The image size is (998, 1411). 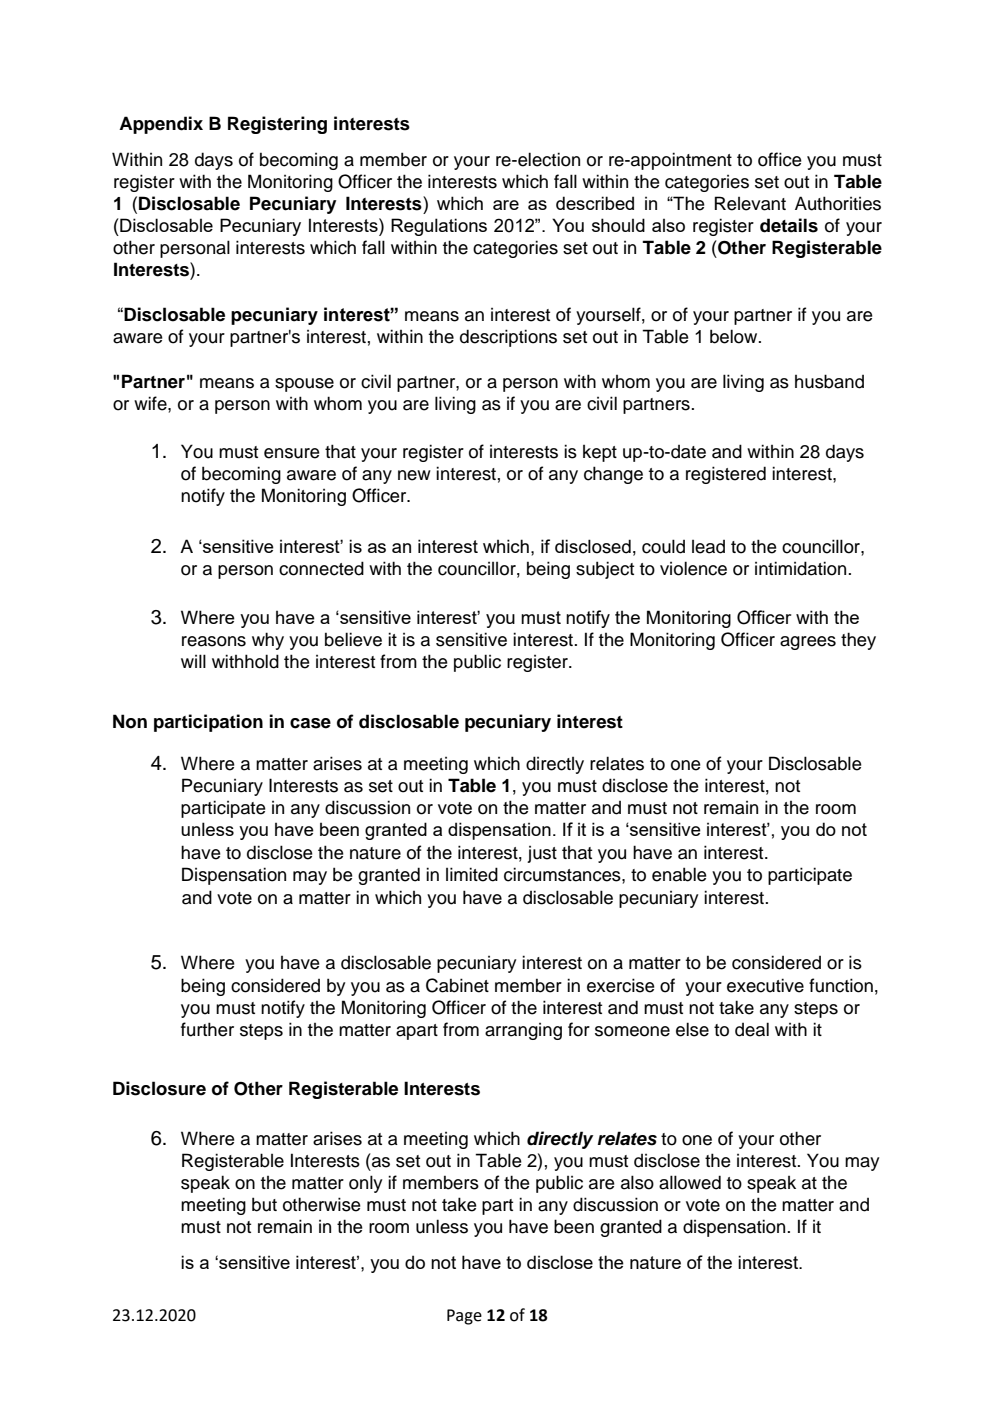 What do you see at coordinates (161, 125) in the page?
I see `Appendix` at bounding box center [161, 125].
